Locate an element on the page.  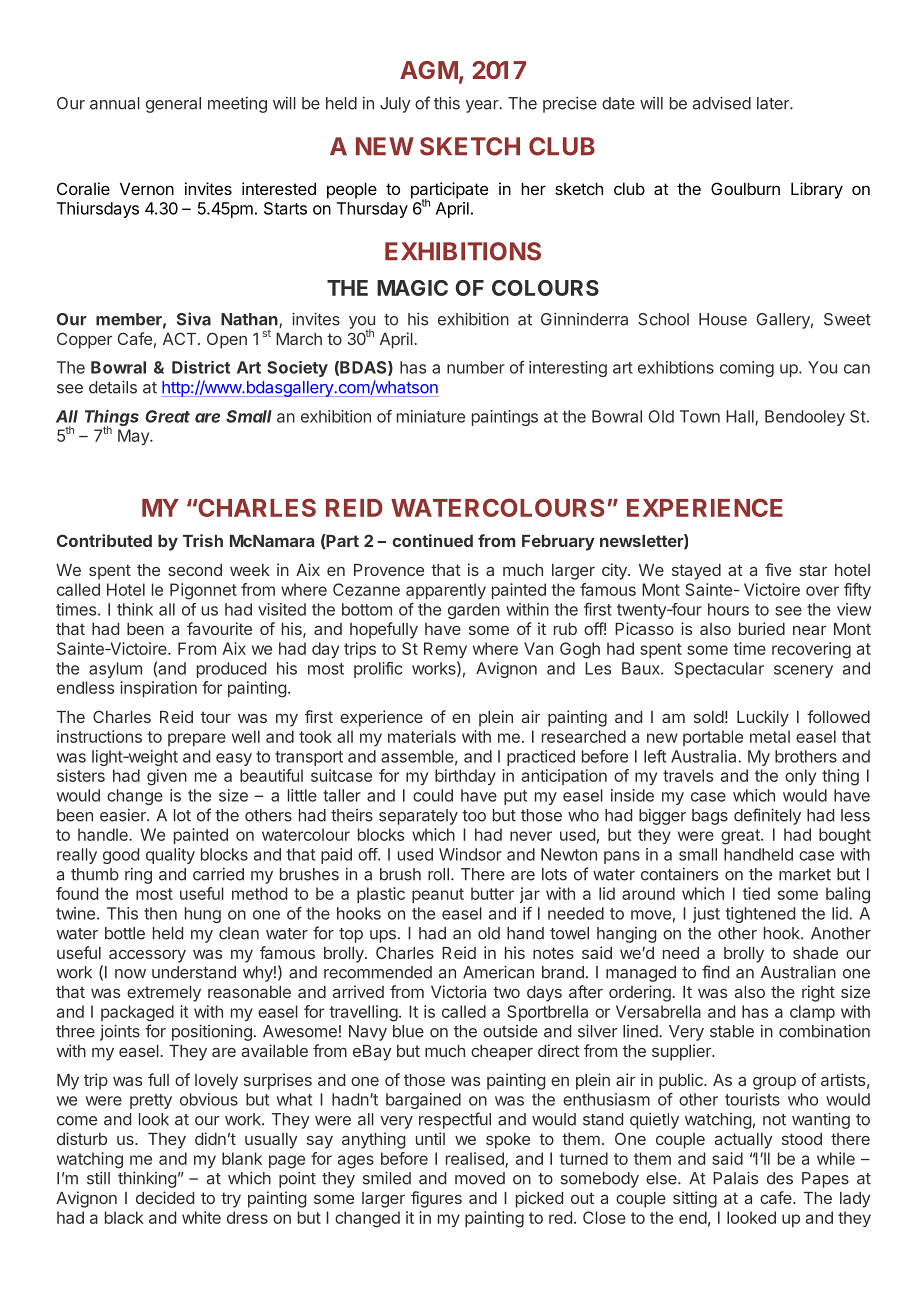
general is located at coordinates (173, 105).
